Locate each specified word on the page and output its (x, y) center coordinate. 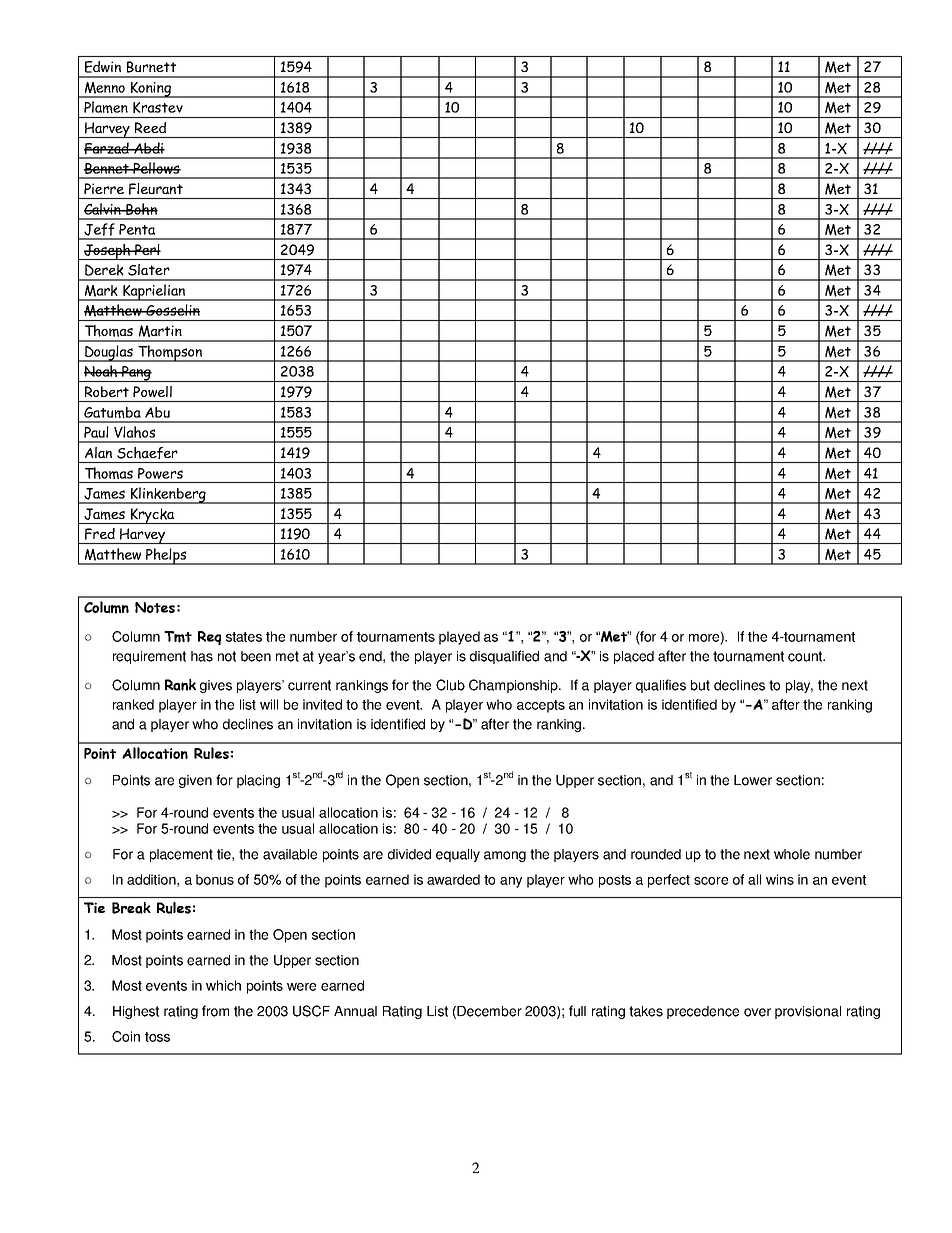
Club (450, 685)
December (489, 1011)
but (700, 685)
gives (216, 686)
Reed (150, 127)
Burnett (151, 67)
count (806, 656)
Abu (157, 412)
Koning (151, 90)
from (215, 1011)
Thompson (170, 353)
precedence (703, 1012)
